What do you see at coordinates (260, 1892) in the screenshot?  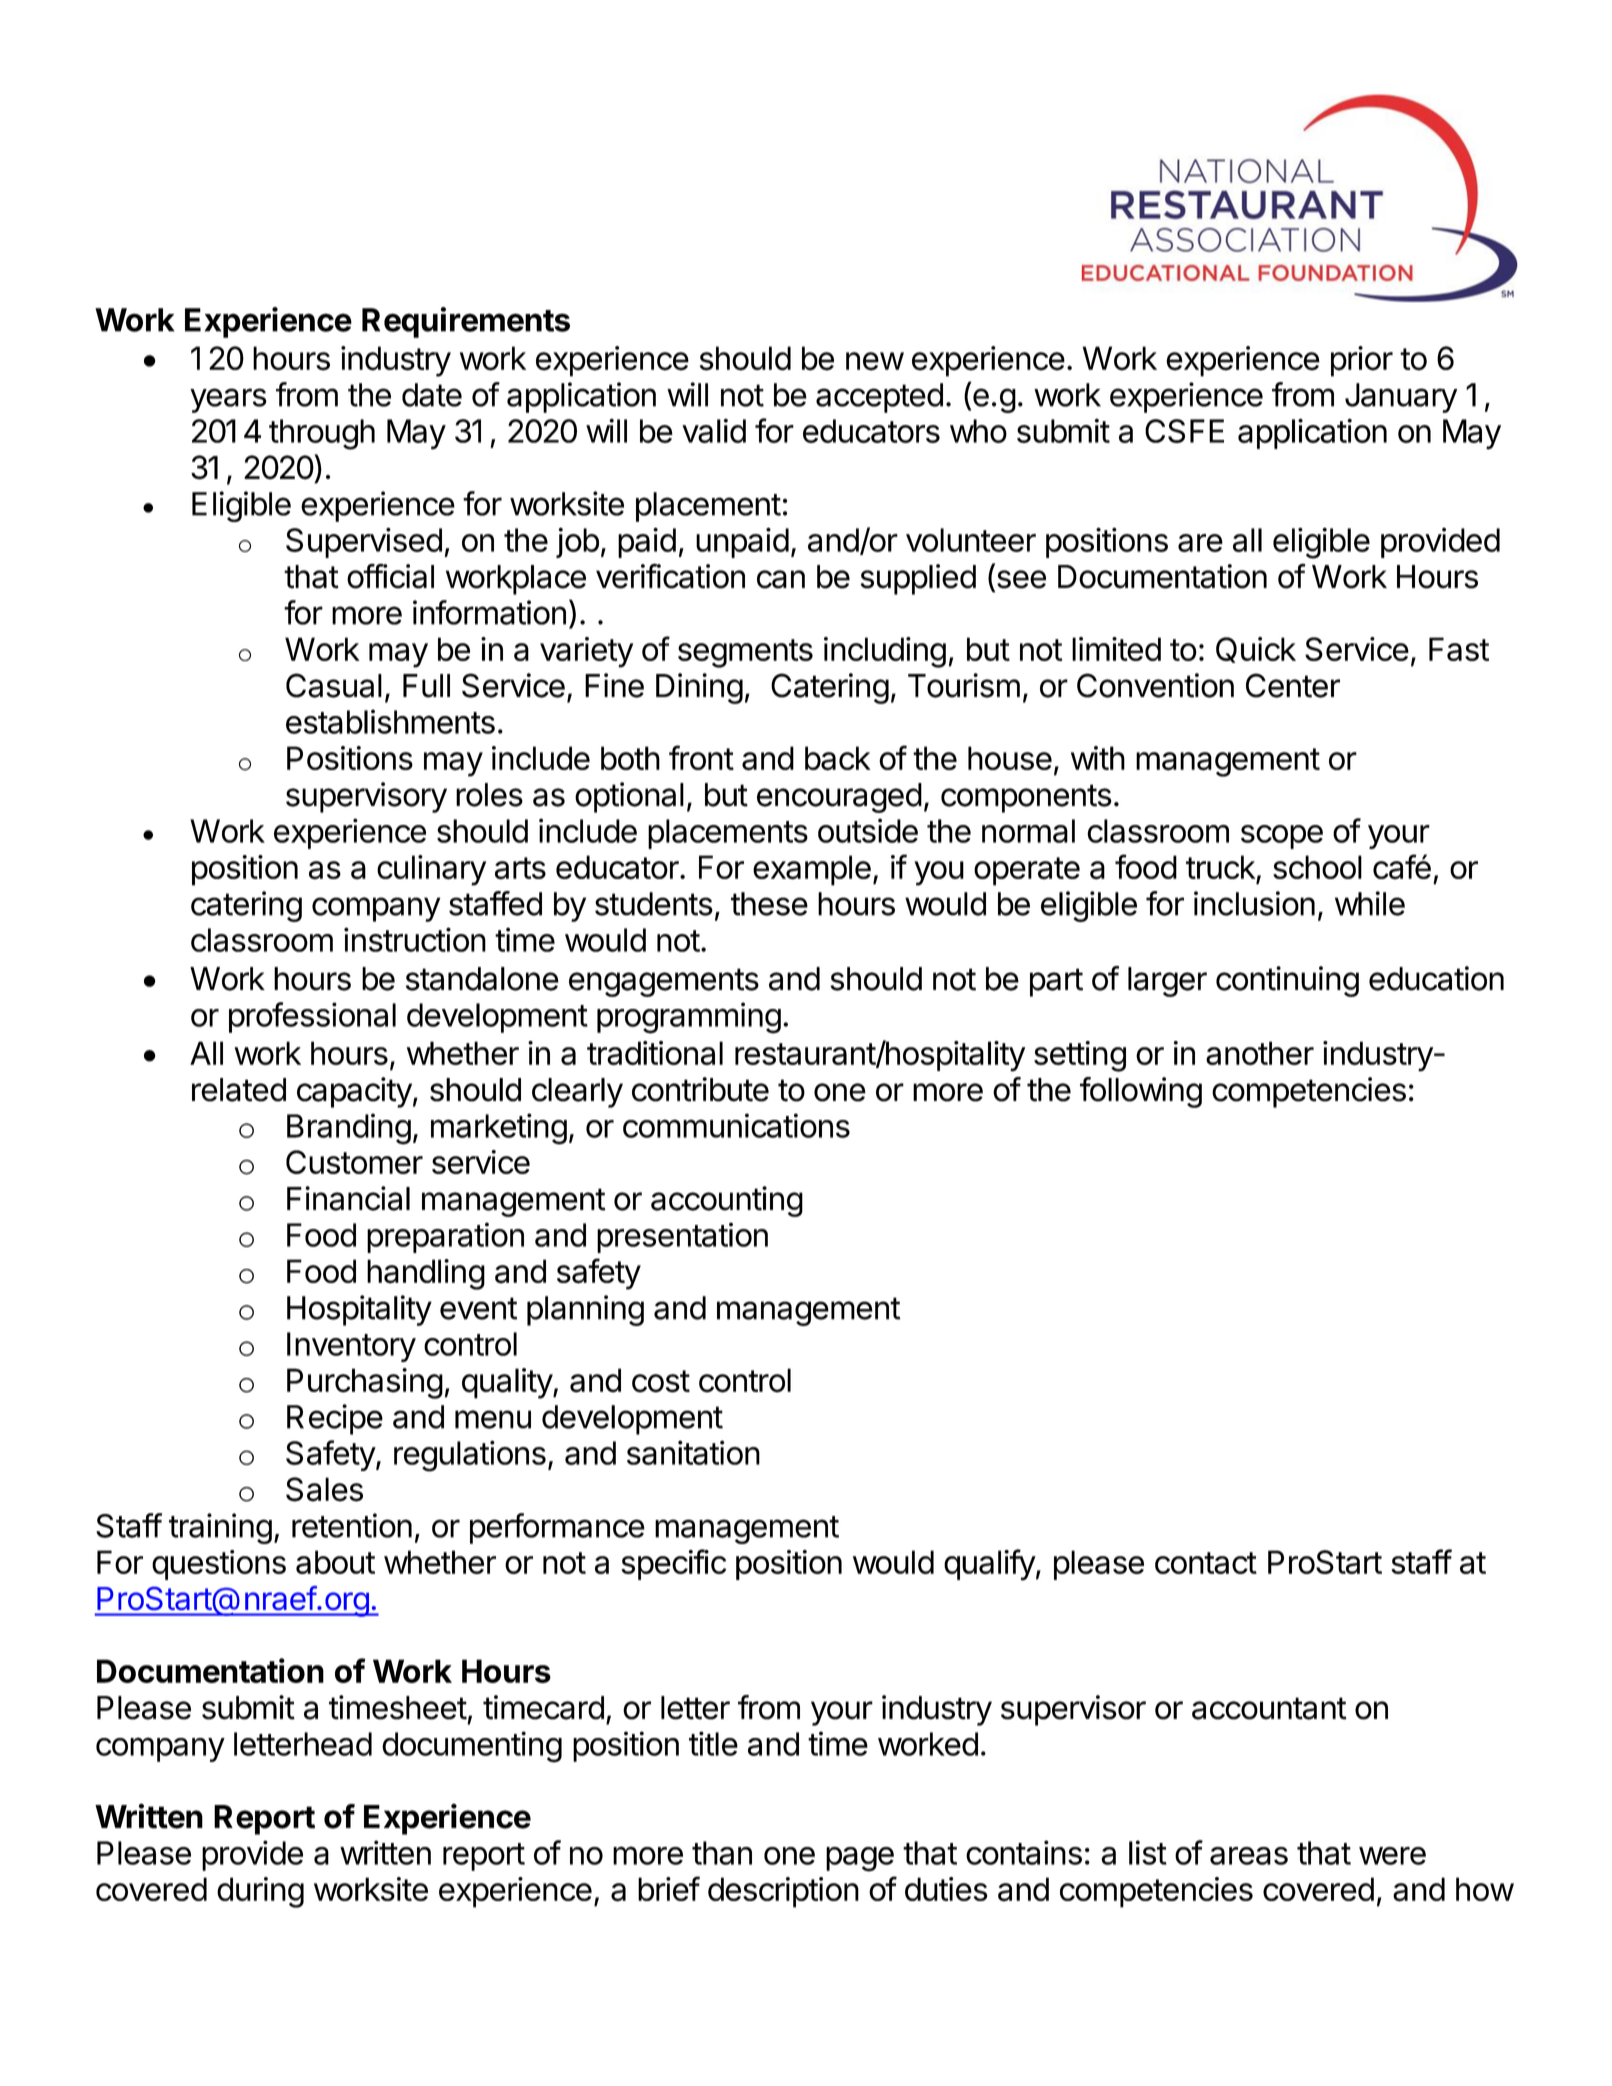 I see `during` at bounding box center [260, 1892].
